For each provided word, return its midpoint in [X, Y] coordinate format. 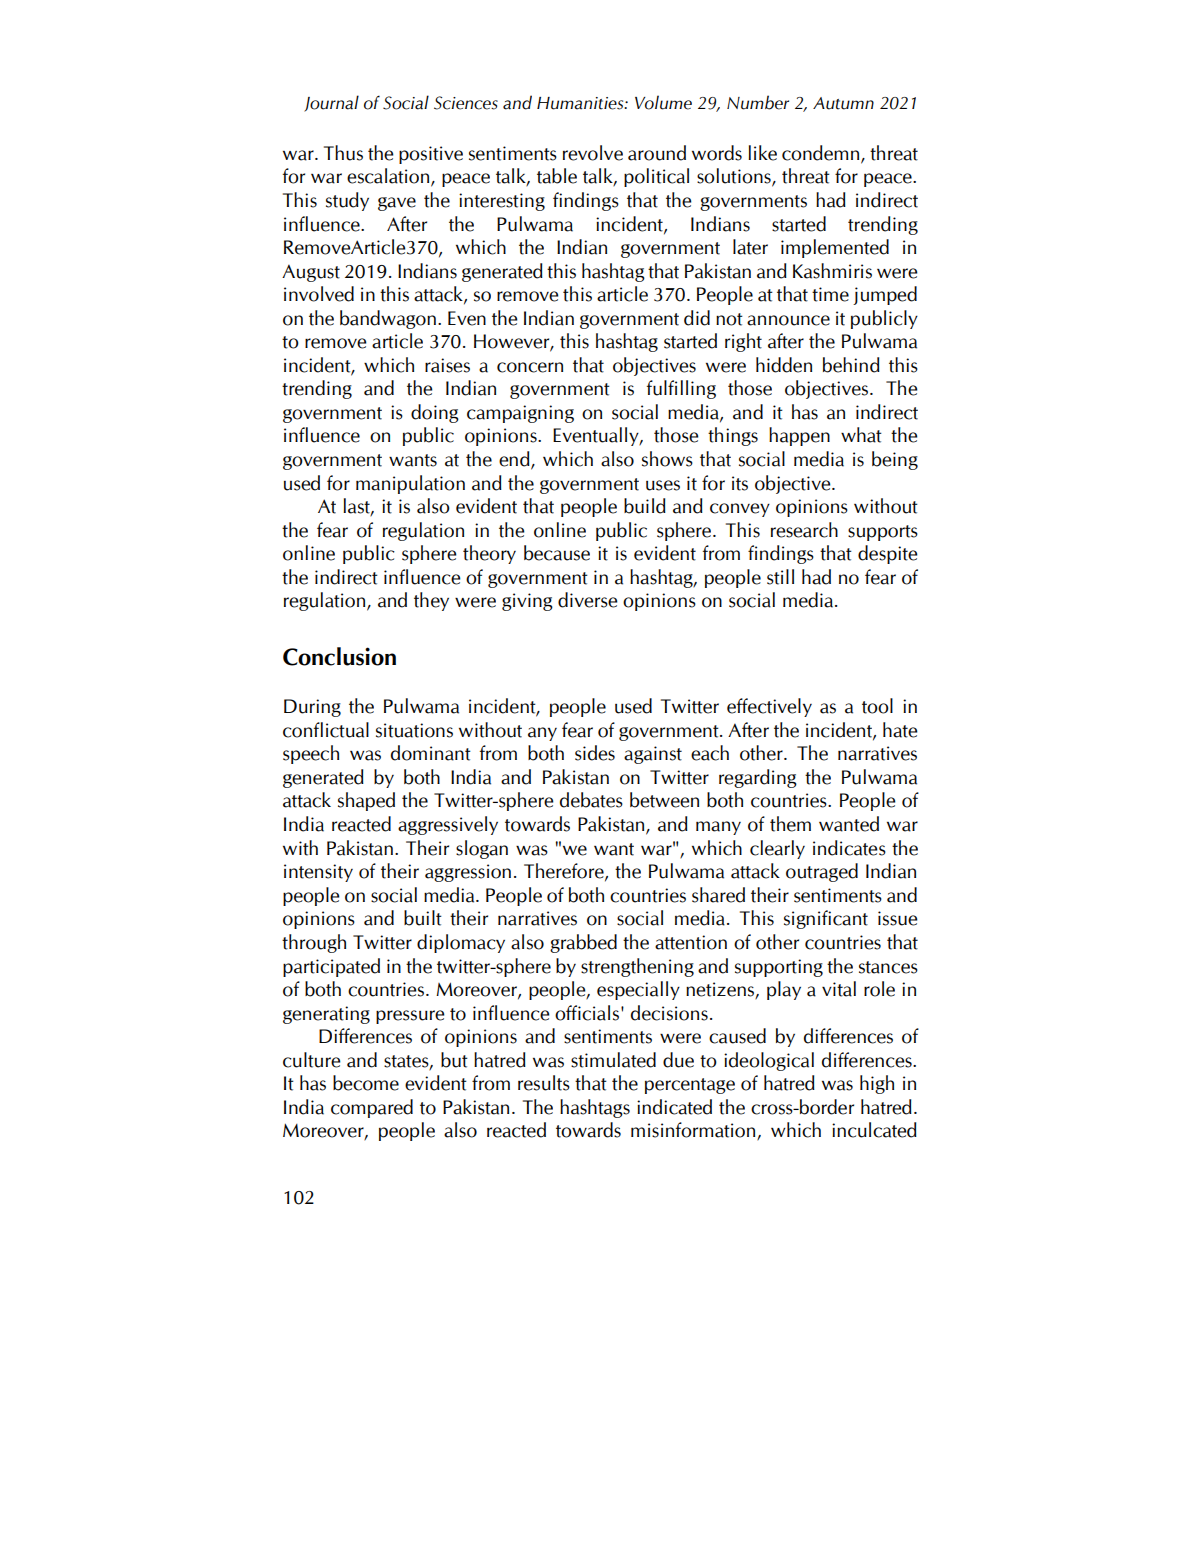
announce [788, 320]
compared [372, 1108]
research [804, 530]
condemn [822, 154]
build [645, 506]
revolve [593, 153]
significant [826, 919]
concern [530, 367]
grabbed [583, 943]
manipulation [410, 484]
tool [877, 706]
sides [595, 753]
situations [414, 730]
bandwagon [388, 319]
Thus [343, 153]
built [423, 918]
